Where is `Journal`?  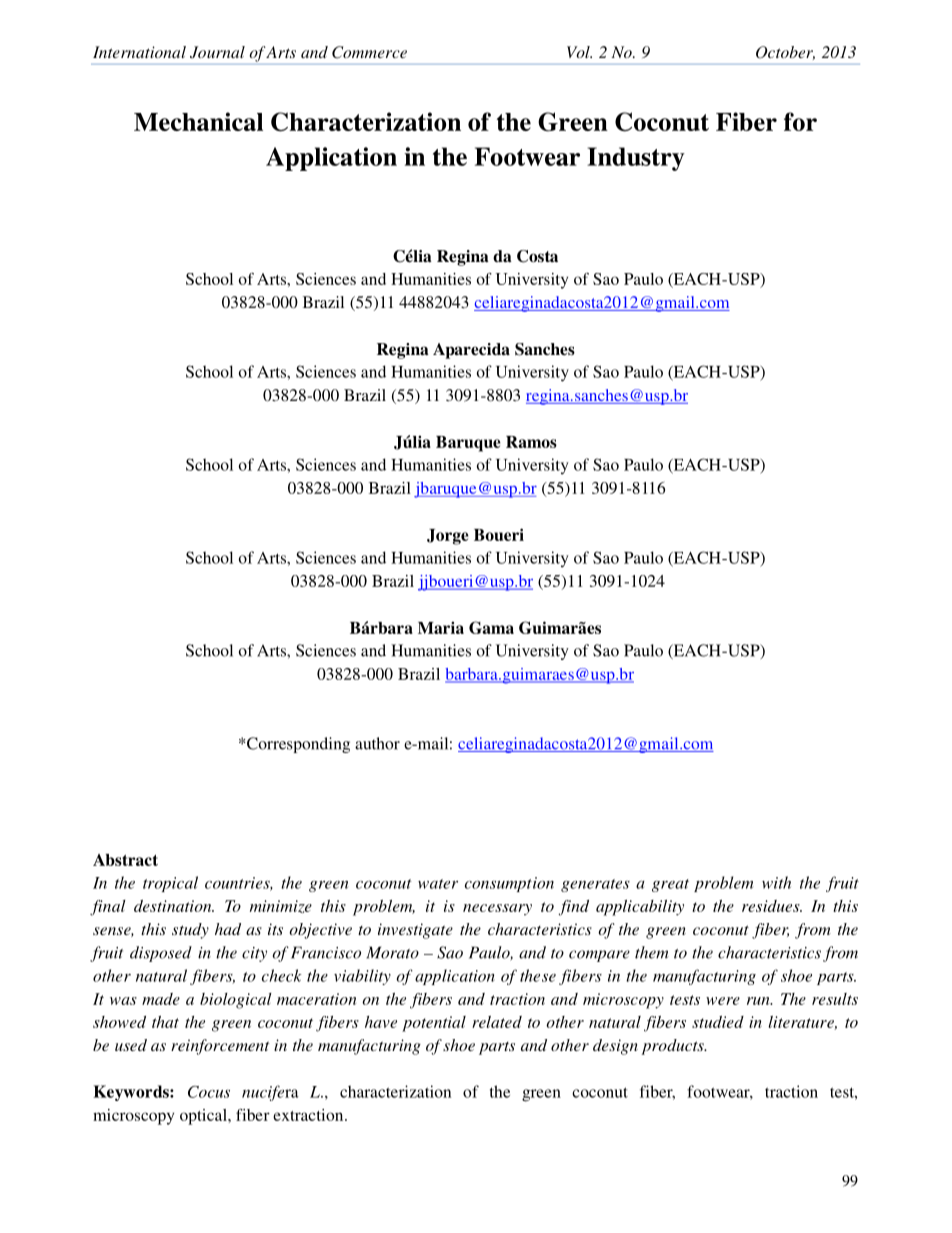
Journal is located at coordinates (217, 52).
